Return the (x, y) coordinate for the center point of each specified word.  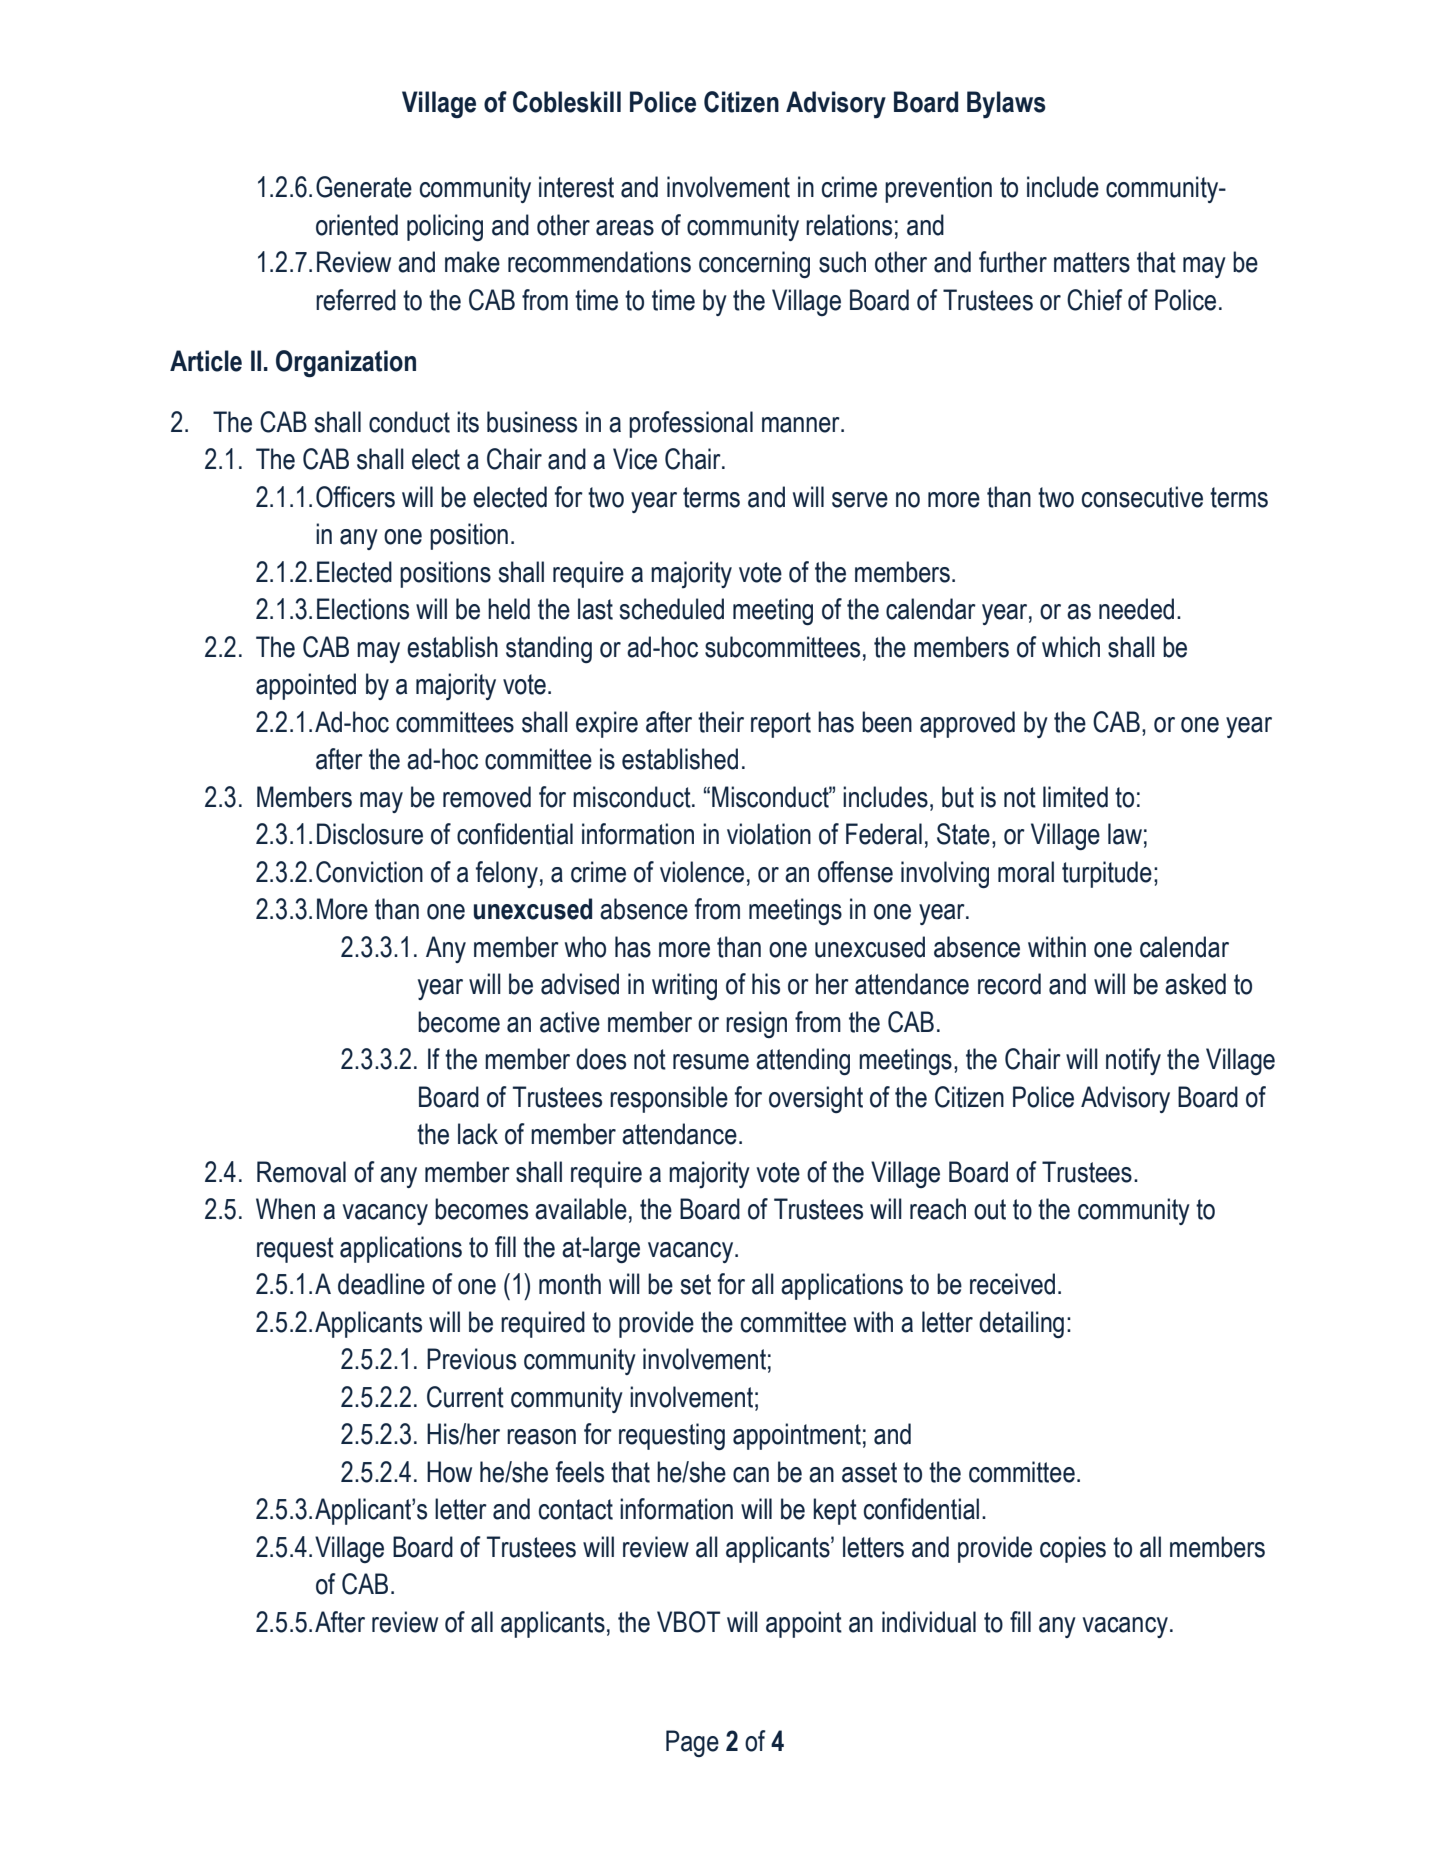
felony (507, 874)
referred (356, 300)
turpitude (1107, 874)
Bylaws (1006, 105)
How (449, 1472)
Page (692, 1743)
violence (702, 872)
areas (625, 228)
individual (929, 1622)
